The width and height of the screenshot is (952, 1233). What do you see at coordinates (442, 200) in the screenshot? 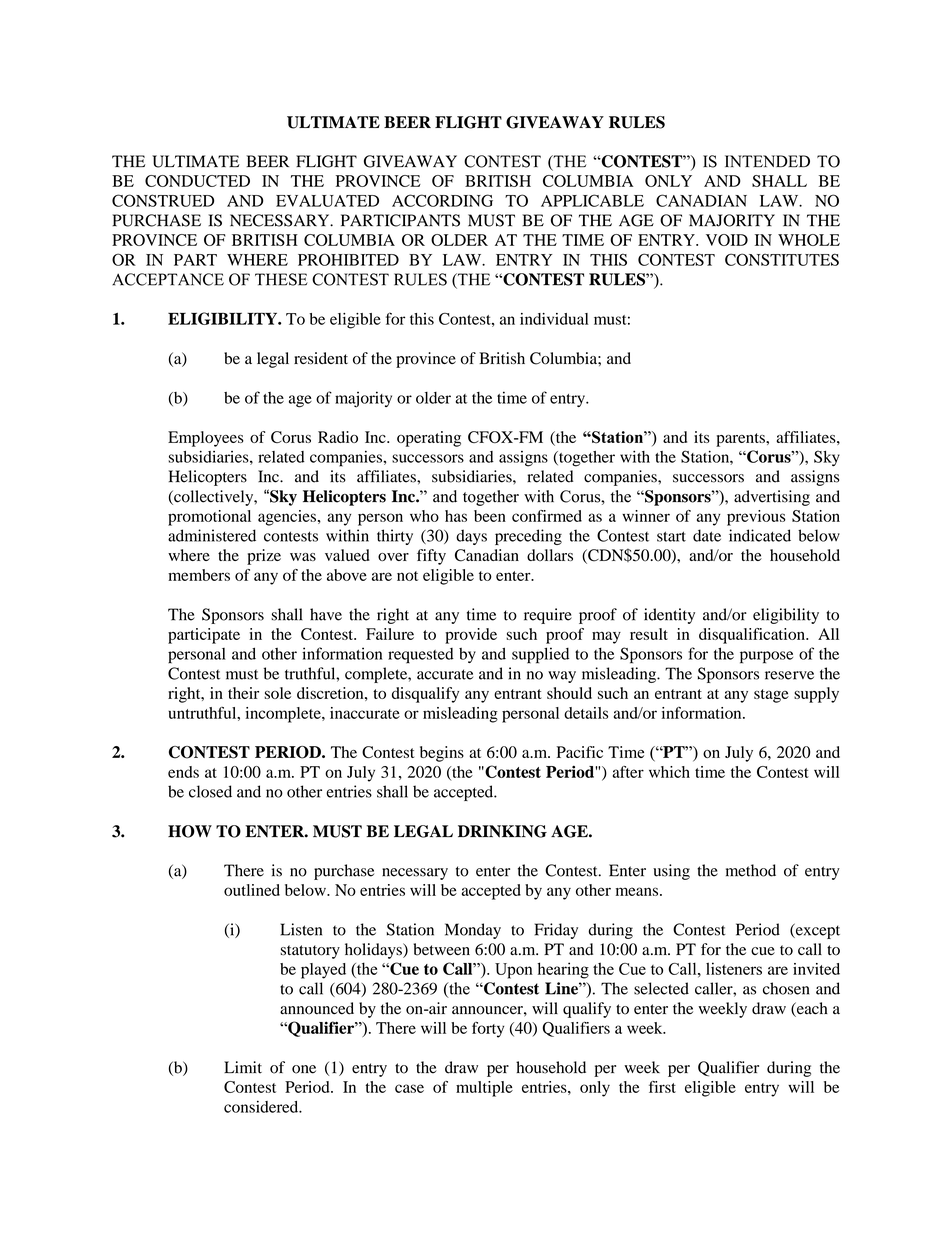
I see `ACCORDING` at bounding box center [442, 200].
